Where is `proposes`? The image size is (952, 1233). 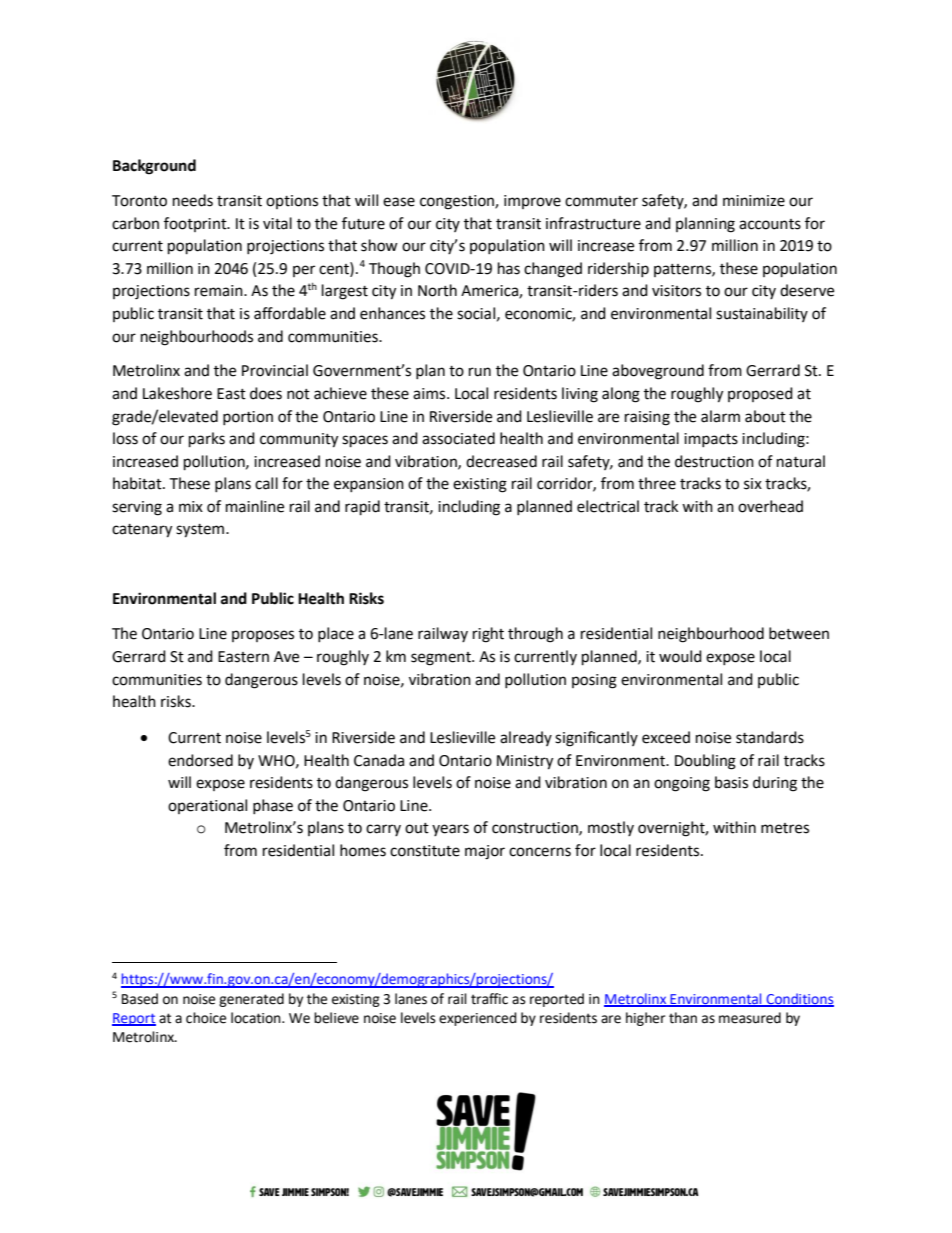
proposes is located at coordinates (263, 636).
